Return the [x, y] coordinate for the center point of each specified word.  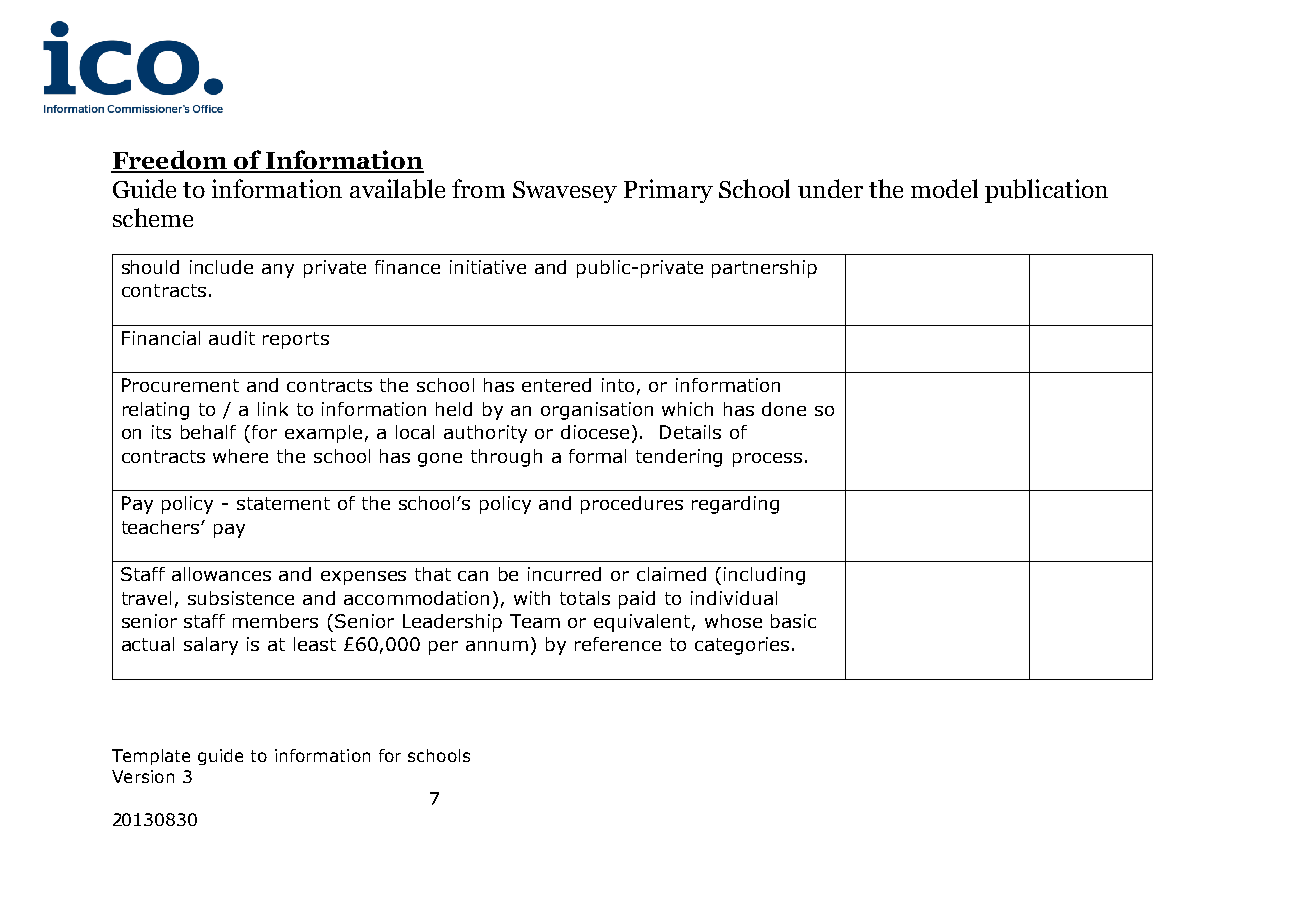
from [478, 188]
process [767, 460]
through [506, 458]
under [830, 188]
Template [151, 757]
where [240, 456]
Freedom [170, 161]
